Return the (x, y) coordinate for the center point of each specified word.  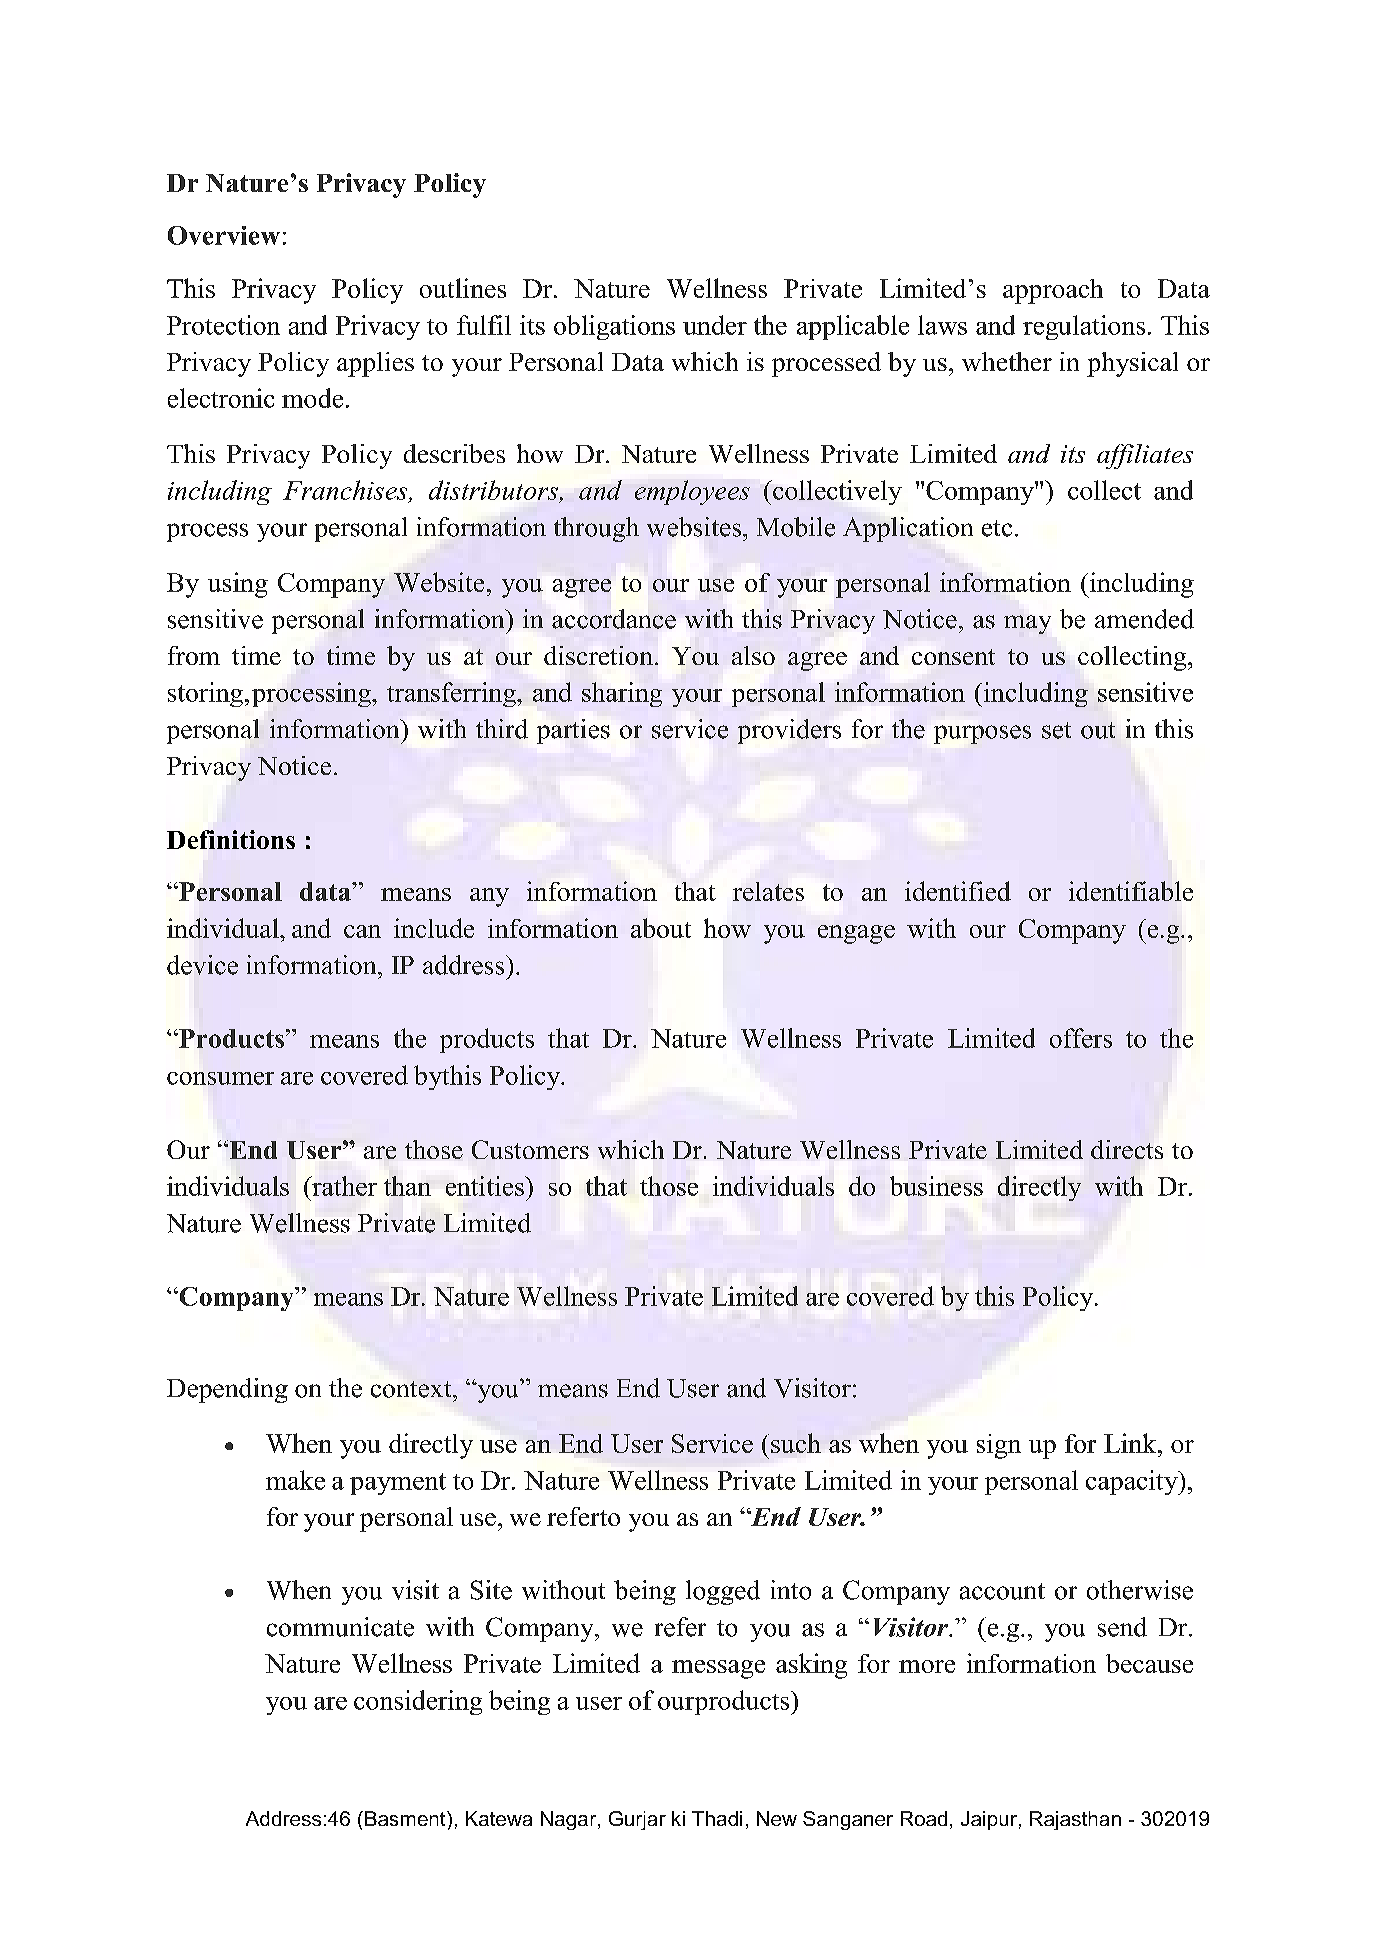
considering (418, 1702)
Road (924, 1818)
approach (1053, 291)
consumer (220, 1078)
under (715, 325)
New (777, 1818)
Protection (223, 325)
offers (1081, 1038)
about (661, 928)
